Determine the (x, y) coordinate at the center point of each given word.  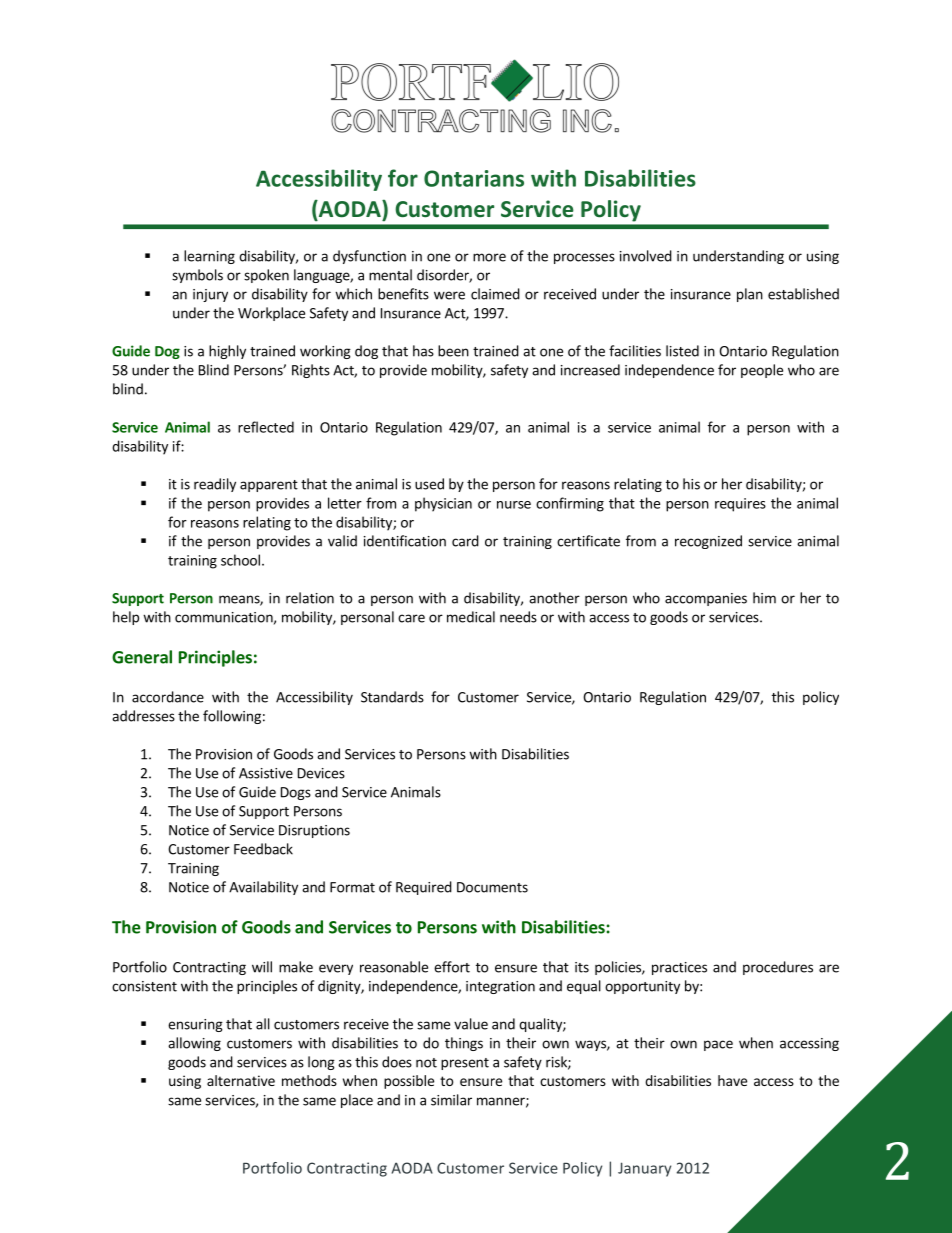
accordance (168, 697)
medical (471, 617)
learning (209, 257)
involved (646, 256)
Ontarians (474, 178)
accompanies (706, 599)
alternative (241, 1080)
